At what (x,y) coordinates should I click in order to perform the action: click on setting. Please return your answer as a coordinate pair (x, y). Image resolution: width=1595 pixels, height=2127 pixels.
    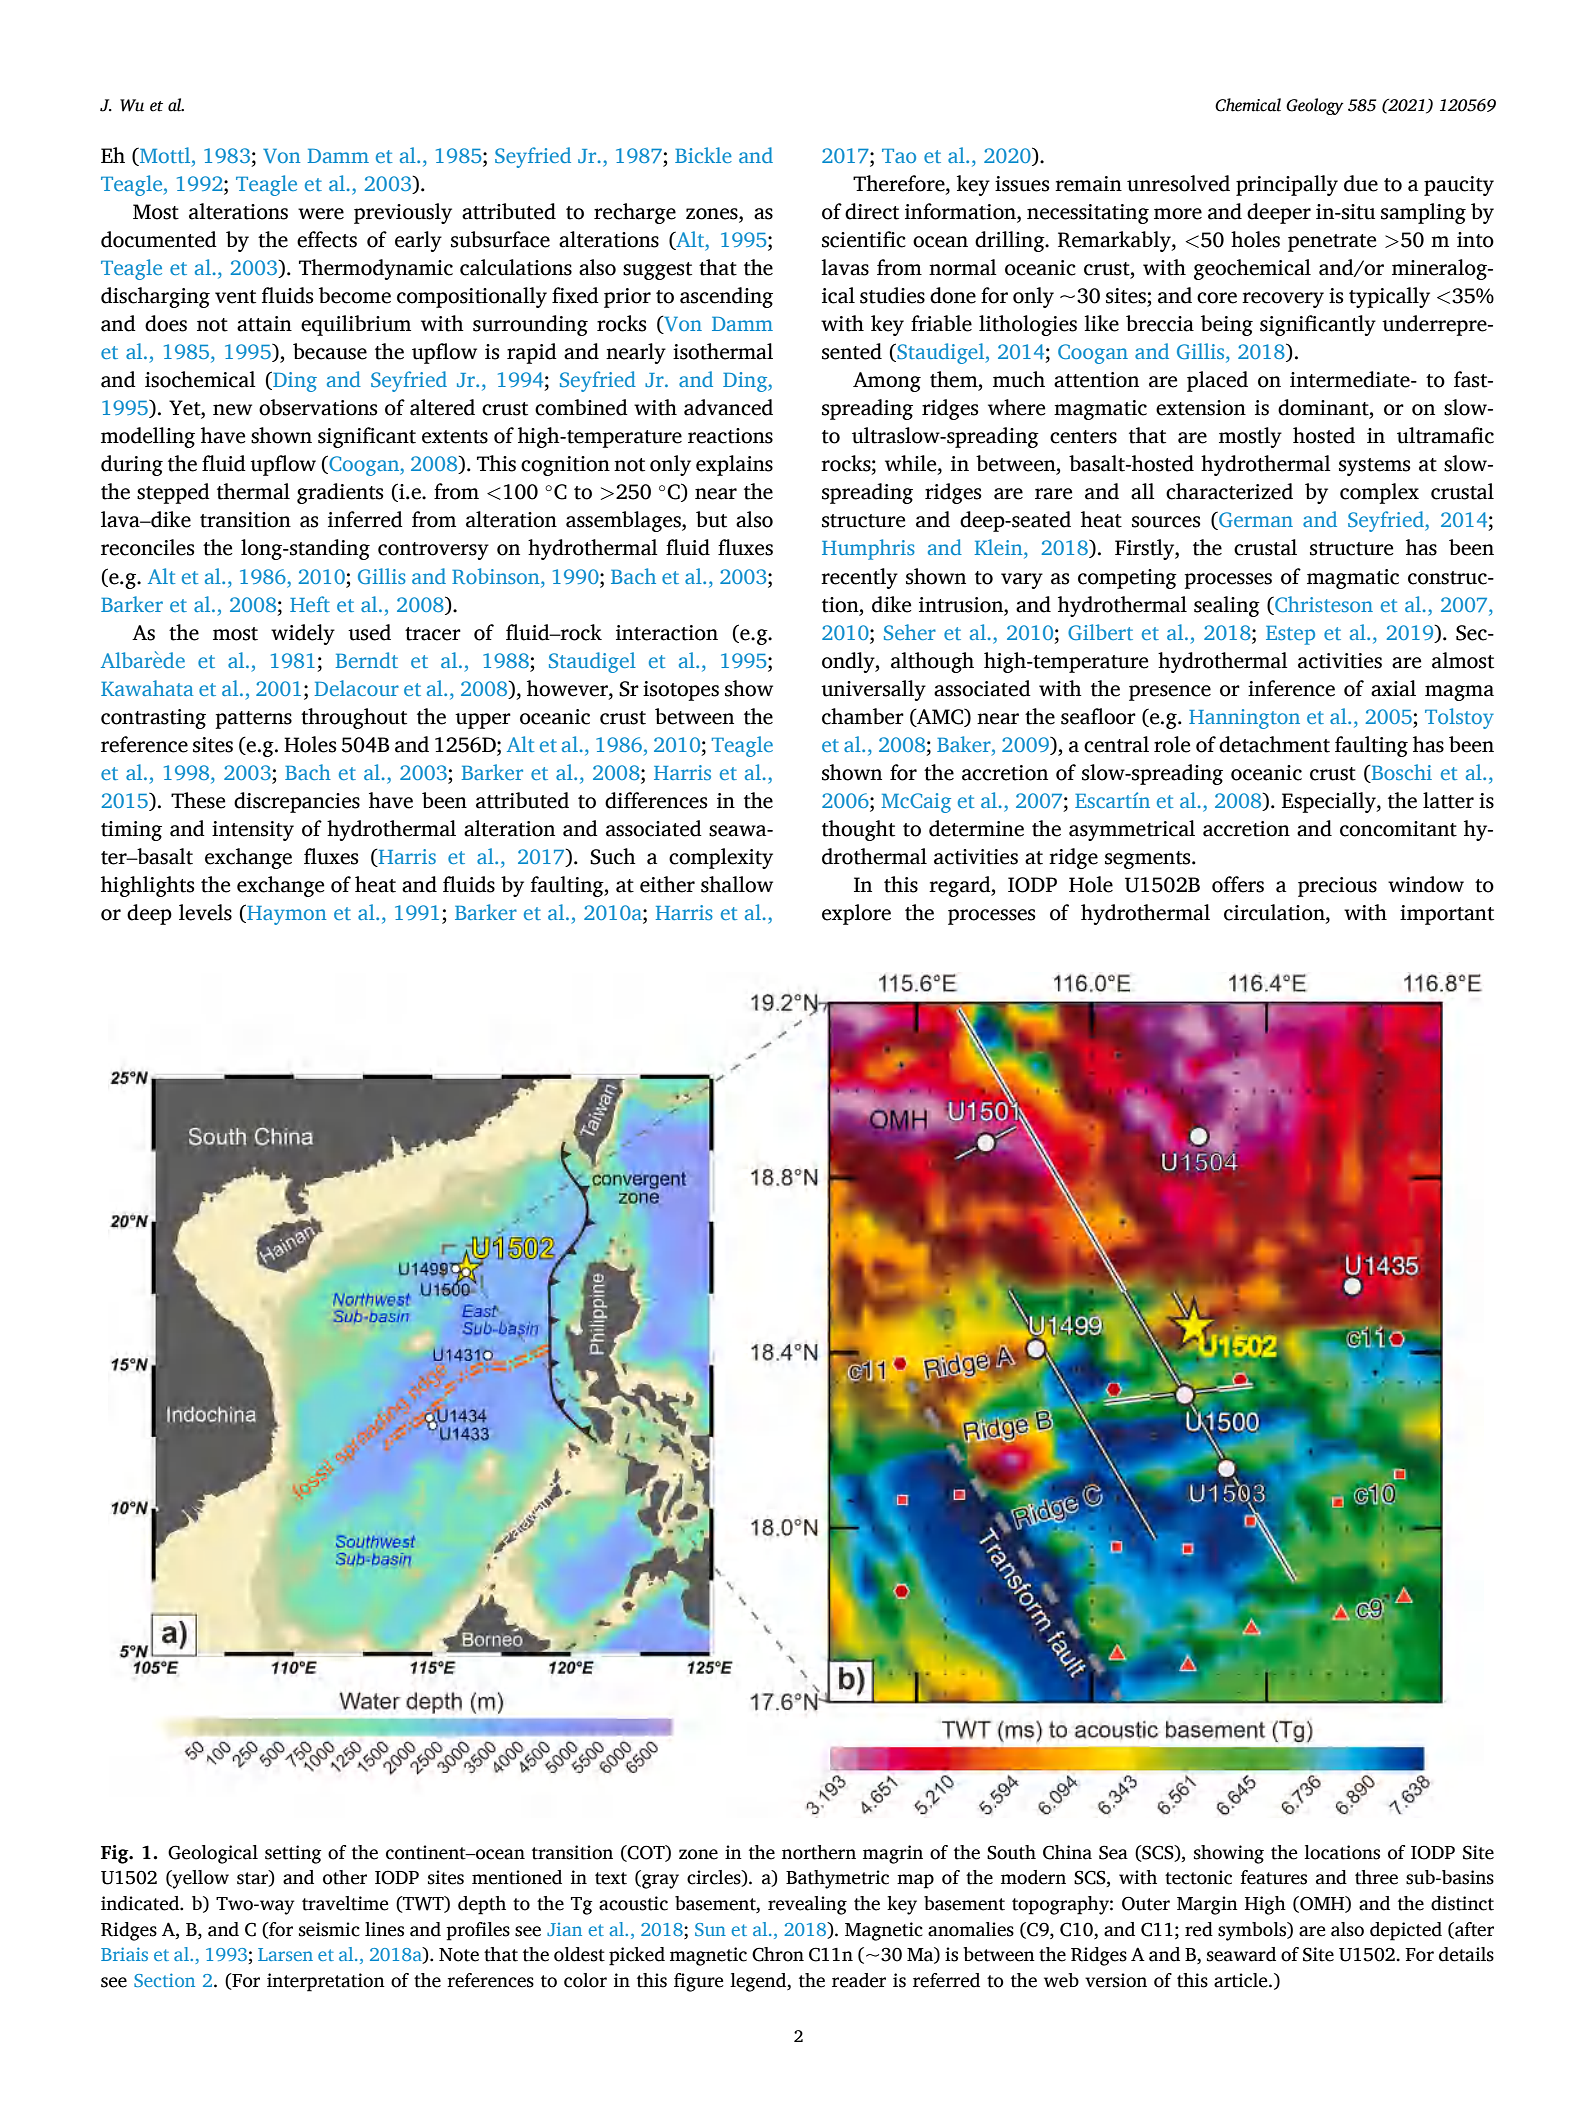
    Looking at the image, I should click on (293, 1854).
